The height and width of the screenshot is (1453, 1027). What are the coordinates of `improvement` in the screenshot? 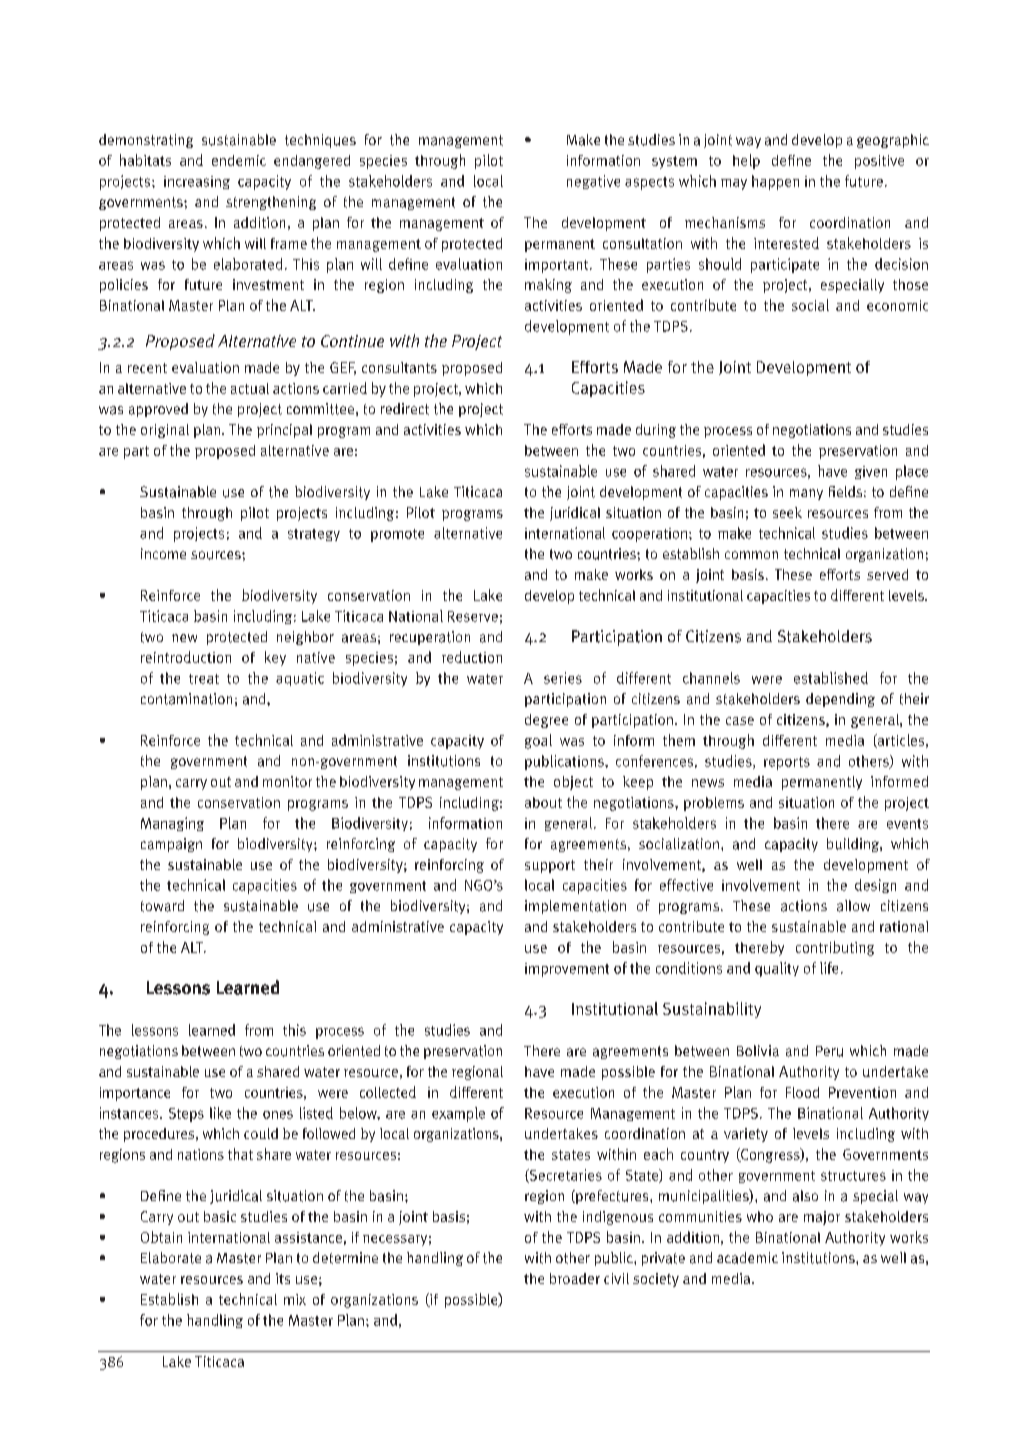 It's located at (567, 970).
